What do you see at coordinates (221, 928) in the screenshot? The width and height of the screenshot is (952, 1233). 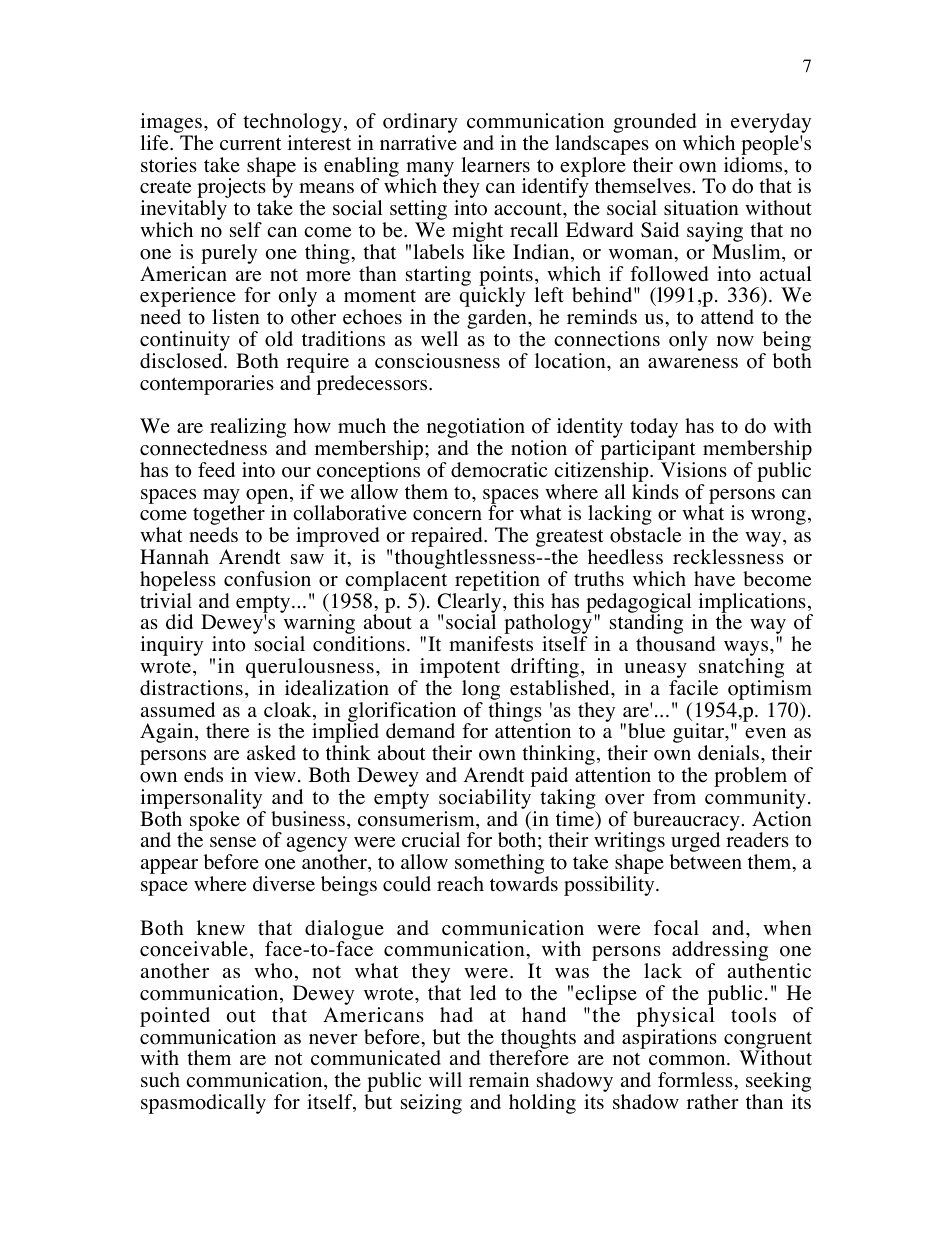 I see `knew` at bounding box center [221, 928].
